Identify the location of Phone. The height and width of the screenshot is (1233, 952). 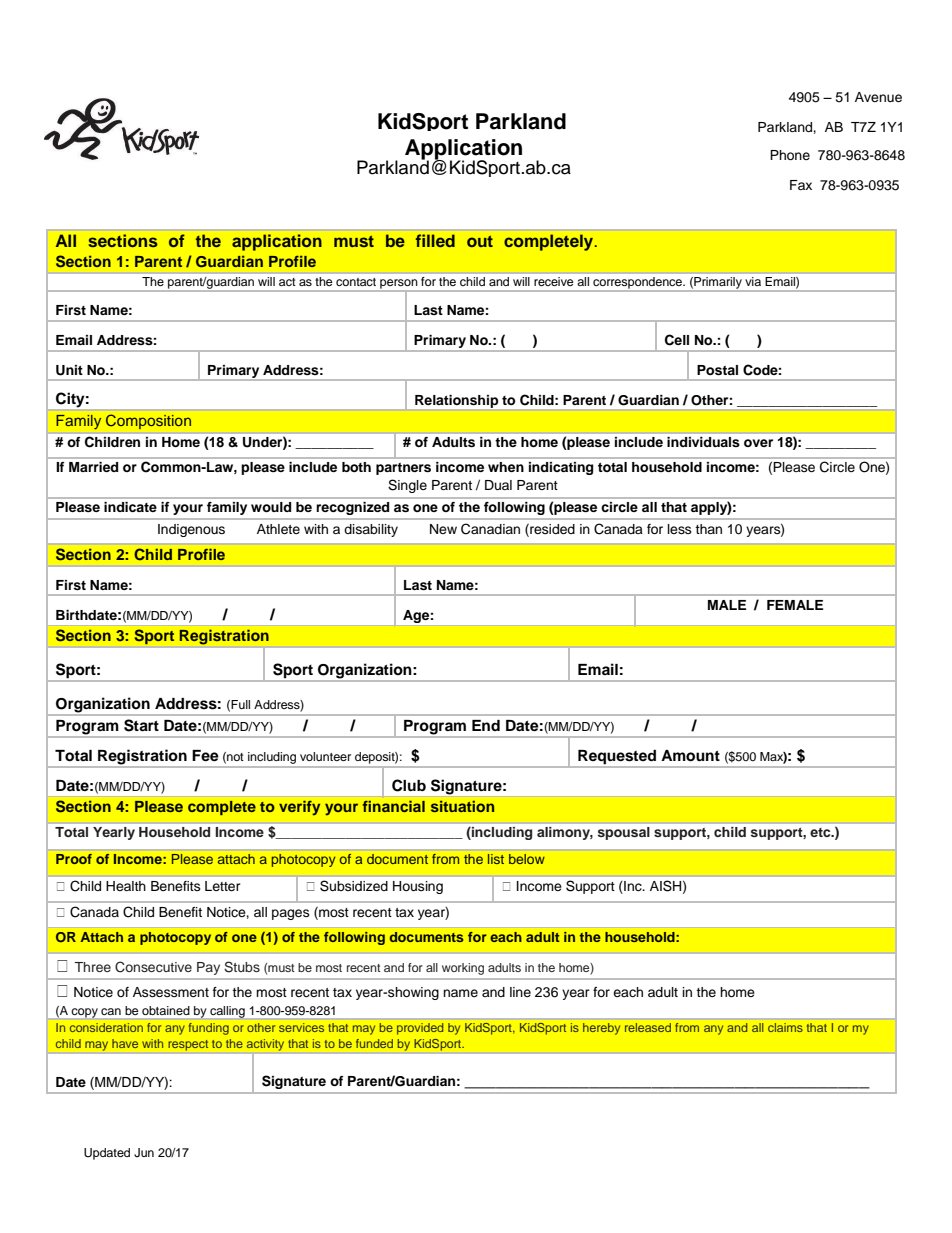
(790, 155).
